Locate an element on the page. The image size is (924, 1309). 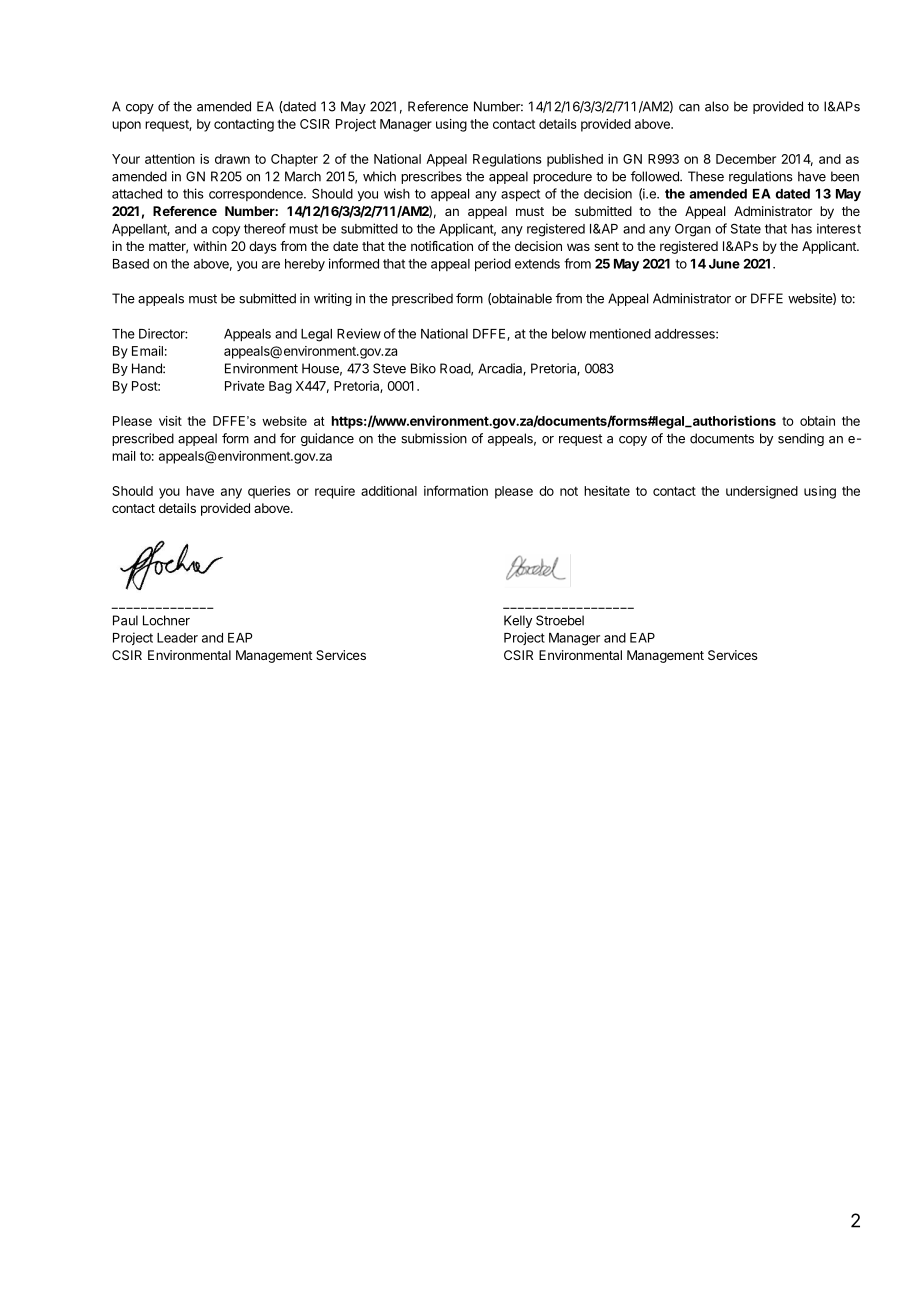
mentioned is located at coordinates (620, 333).
